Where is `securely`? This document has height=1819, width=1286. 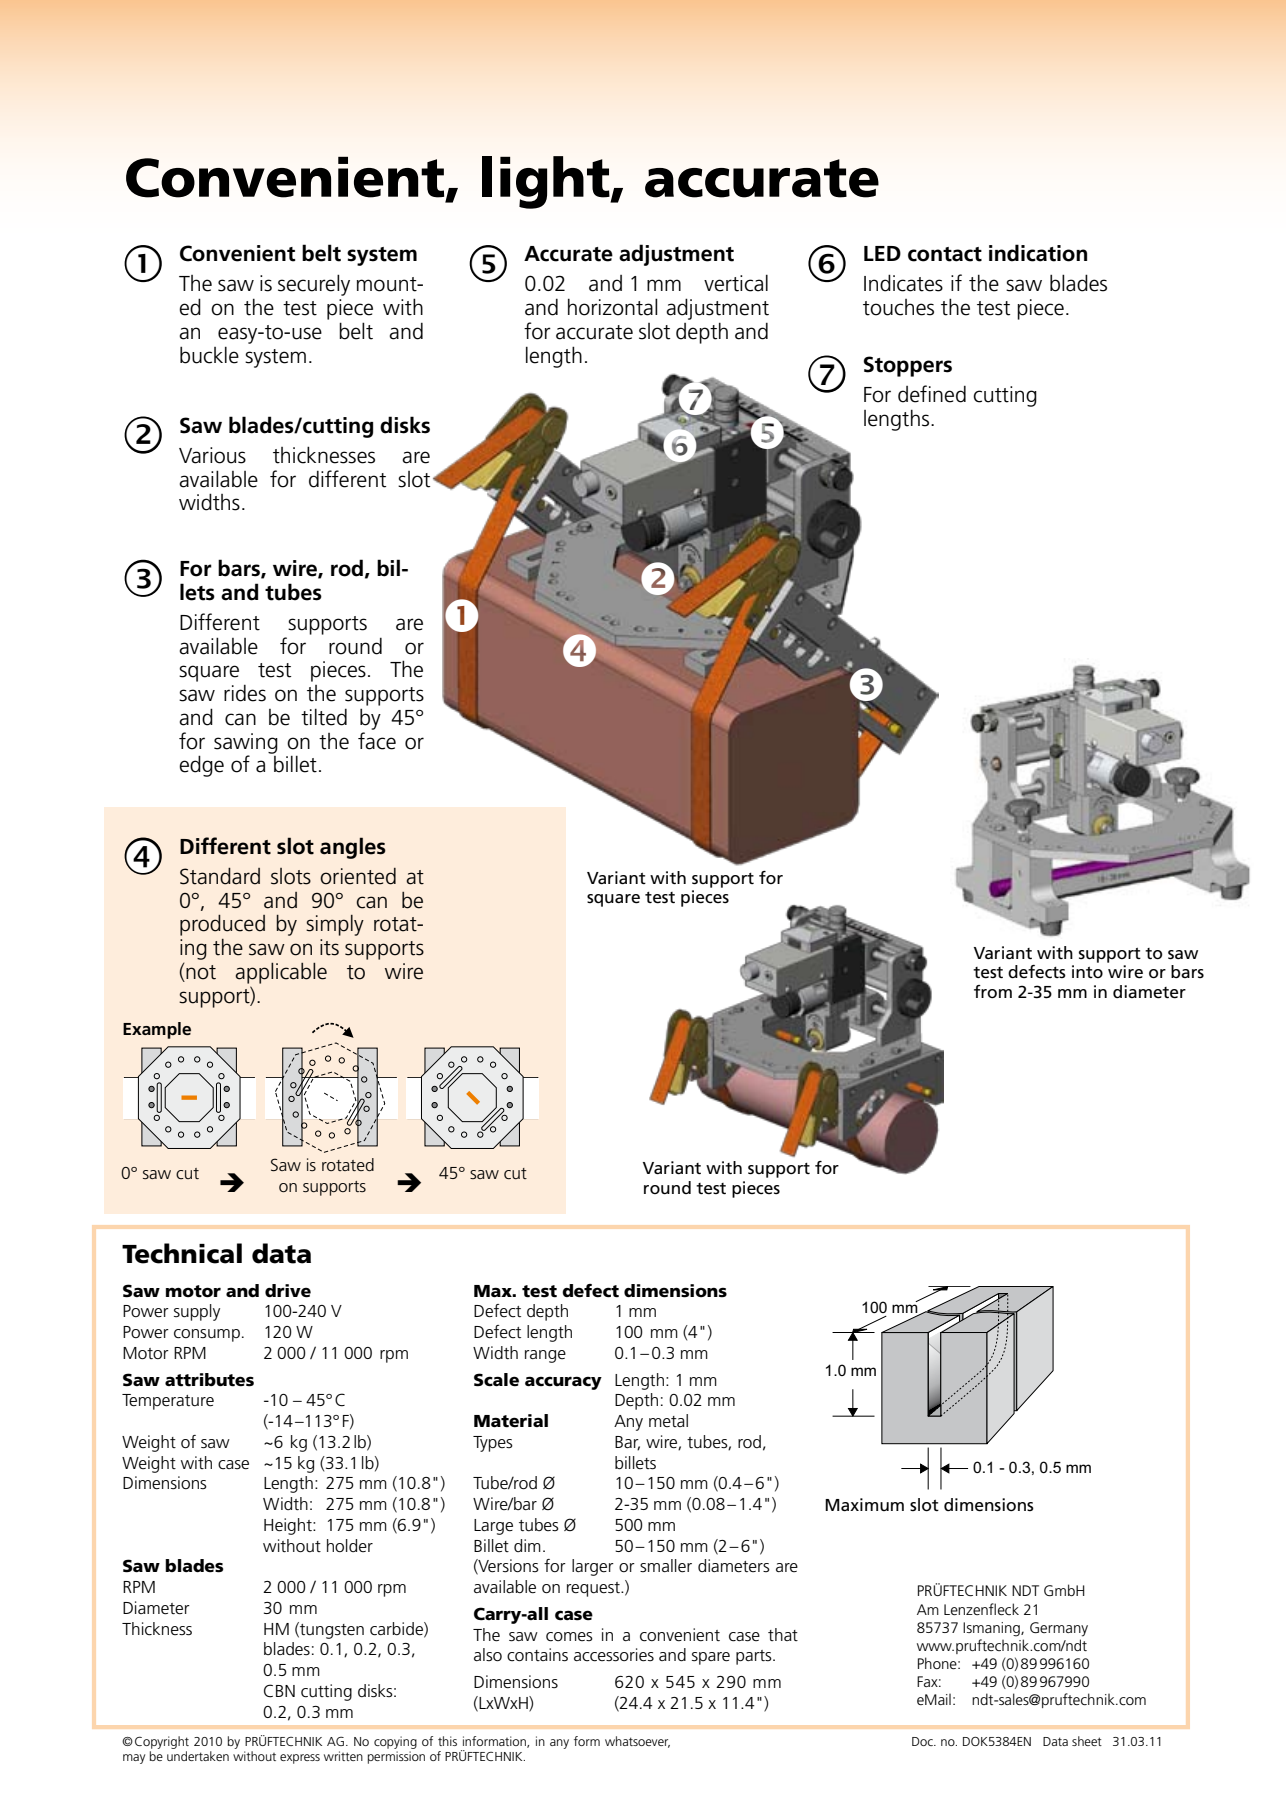
securely is located at coordinates (314, 285).
